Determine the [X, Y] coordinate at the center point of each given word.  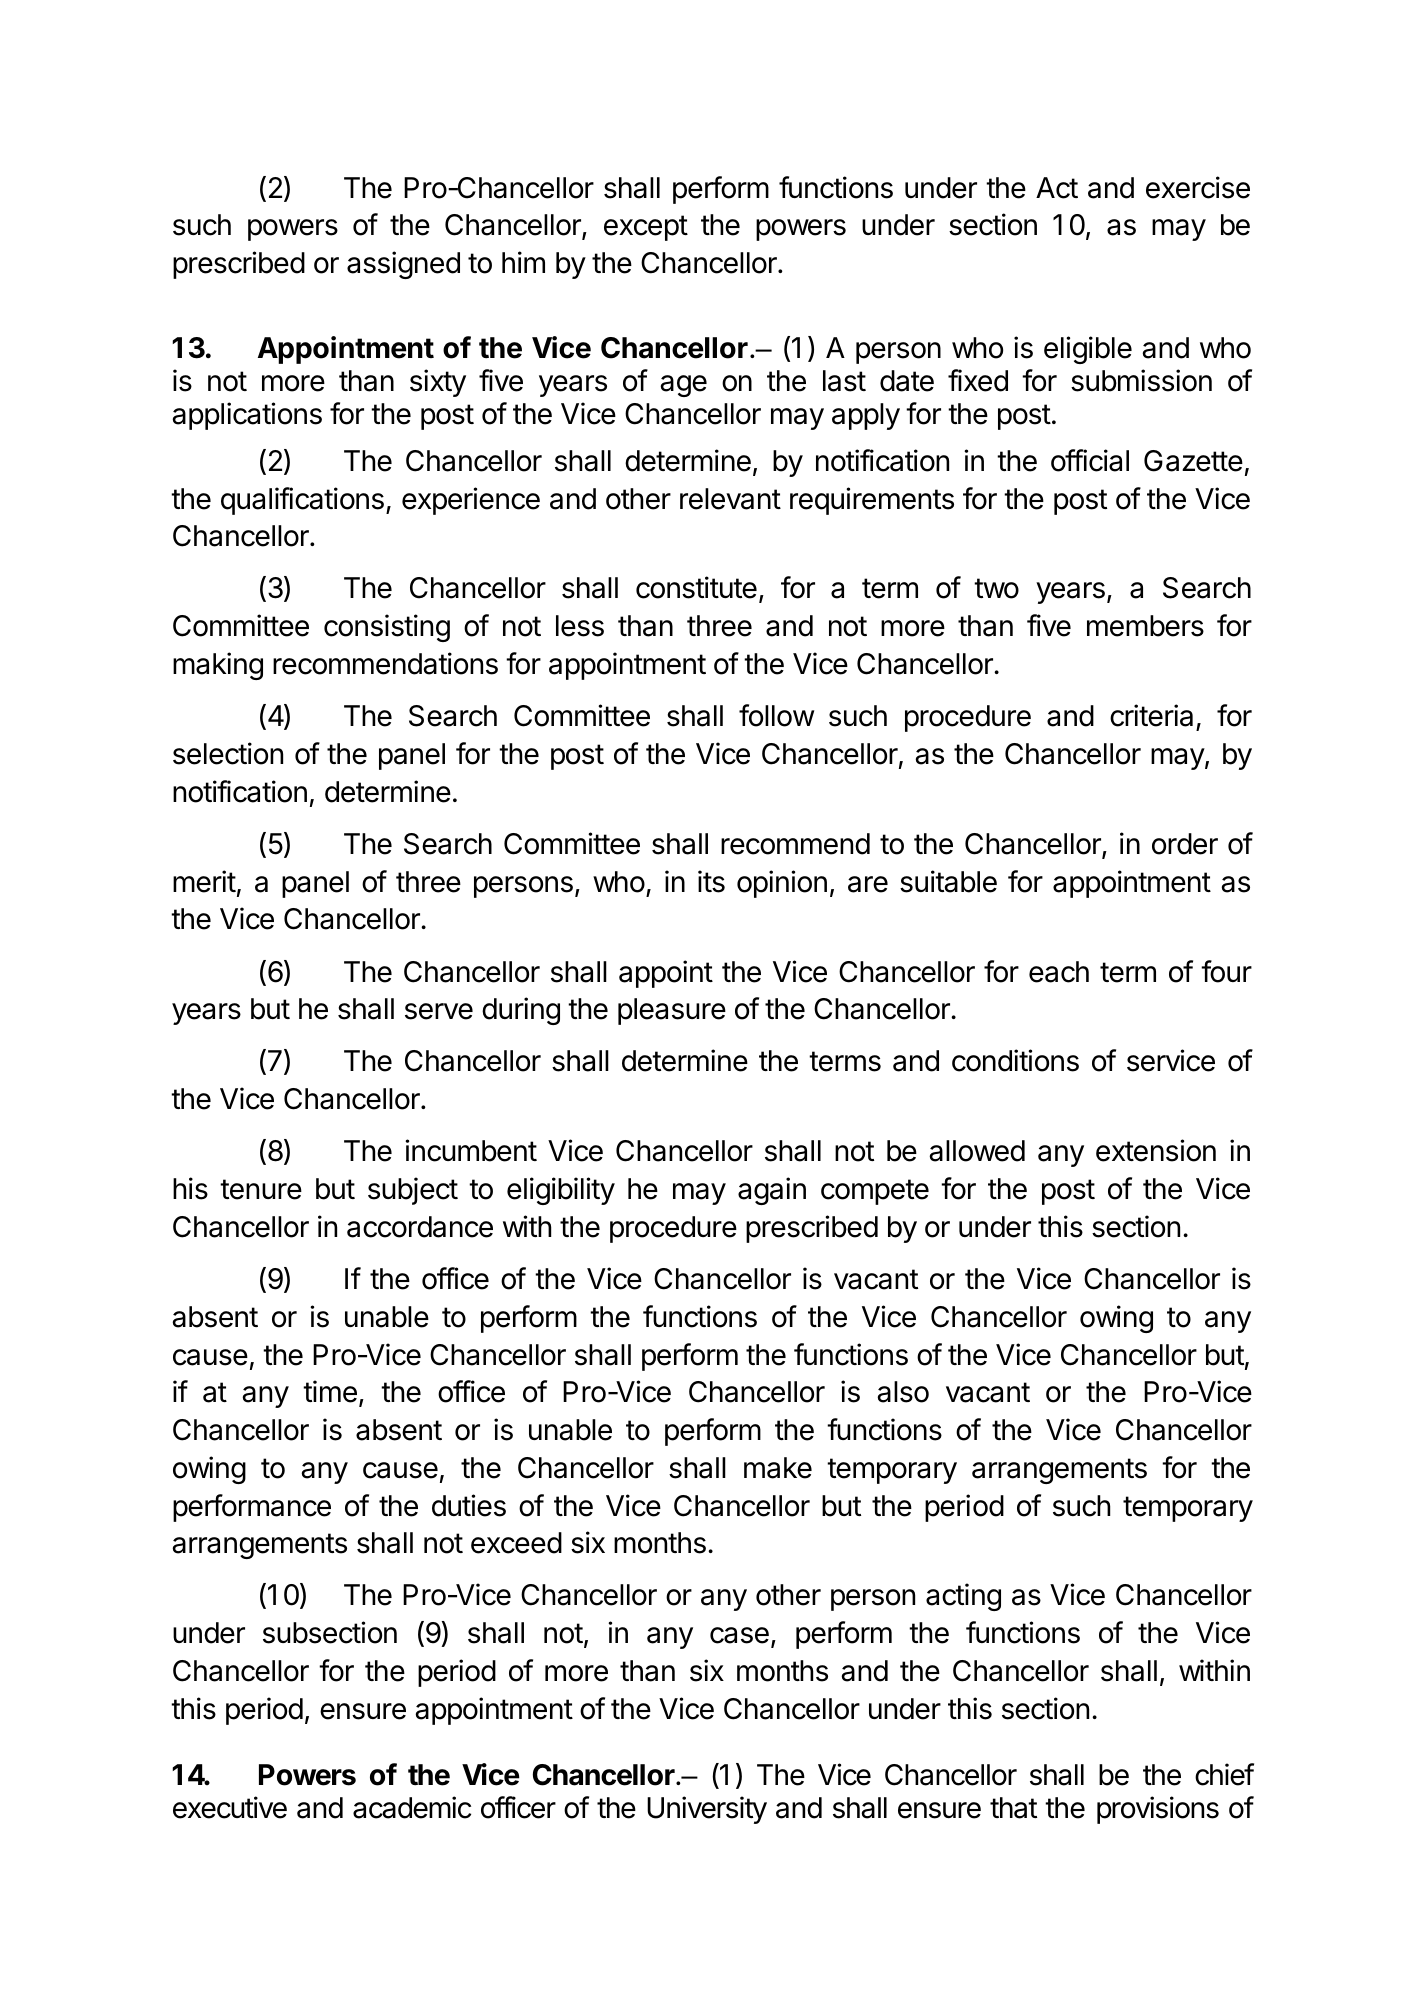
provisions [1158, 1810]
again [772, 1191]
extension [1156, 1150]
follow [776, 715]
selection [228, 753]
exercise [1198, 187]
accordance [420, 1227]
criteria [1153, 717]
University [707, 1810]
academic [412, 1807]
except [646, 228]
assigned [403, 265]
